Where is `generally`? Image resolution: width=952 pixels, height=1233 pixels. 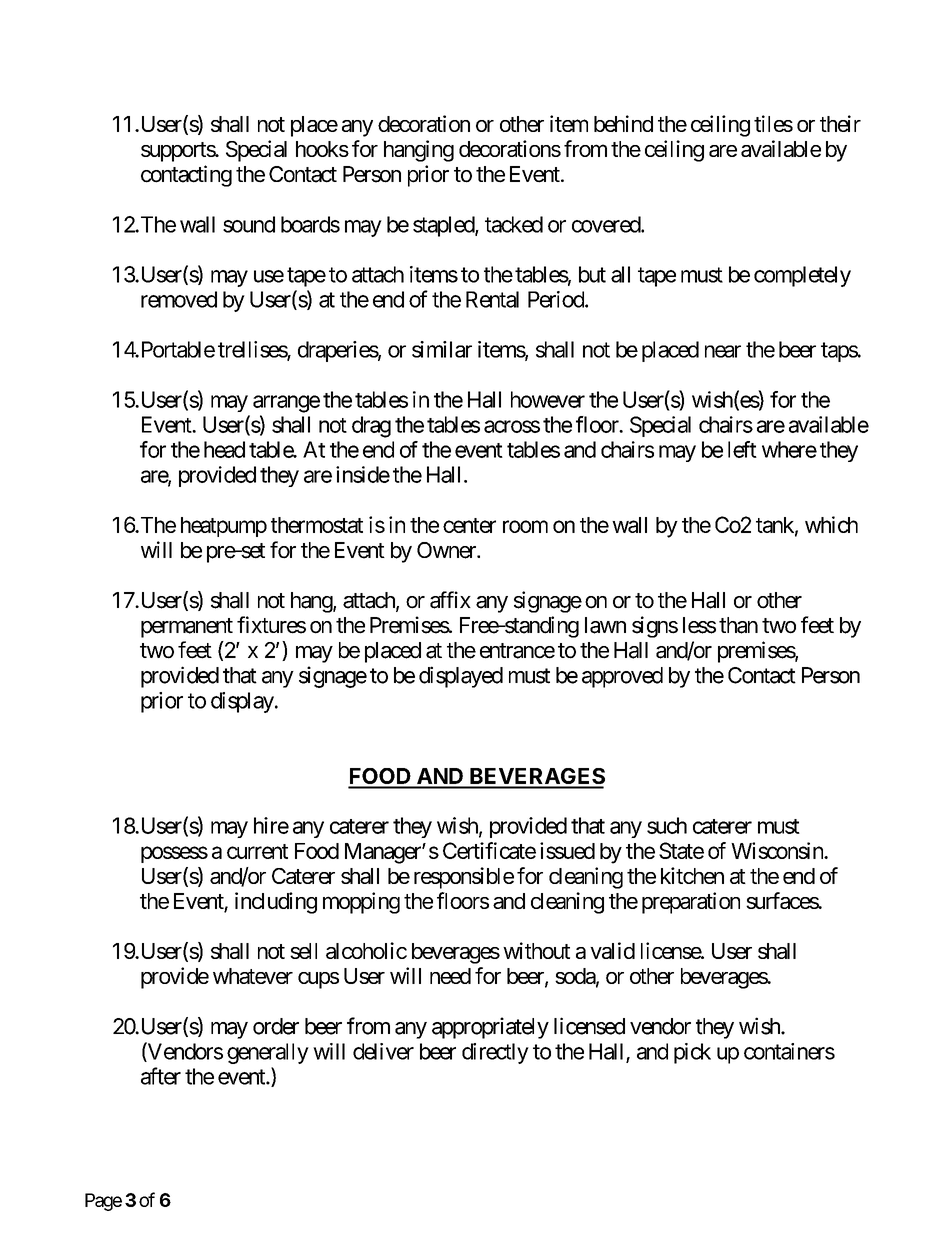 generally is located at coordinates (268, 1053).
